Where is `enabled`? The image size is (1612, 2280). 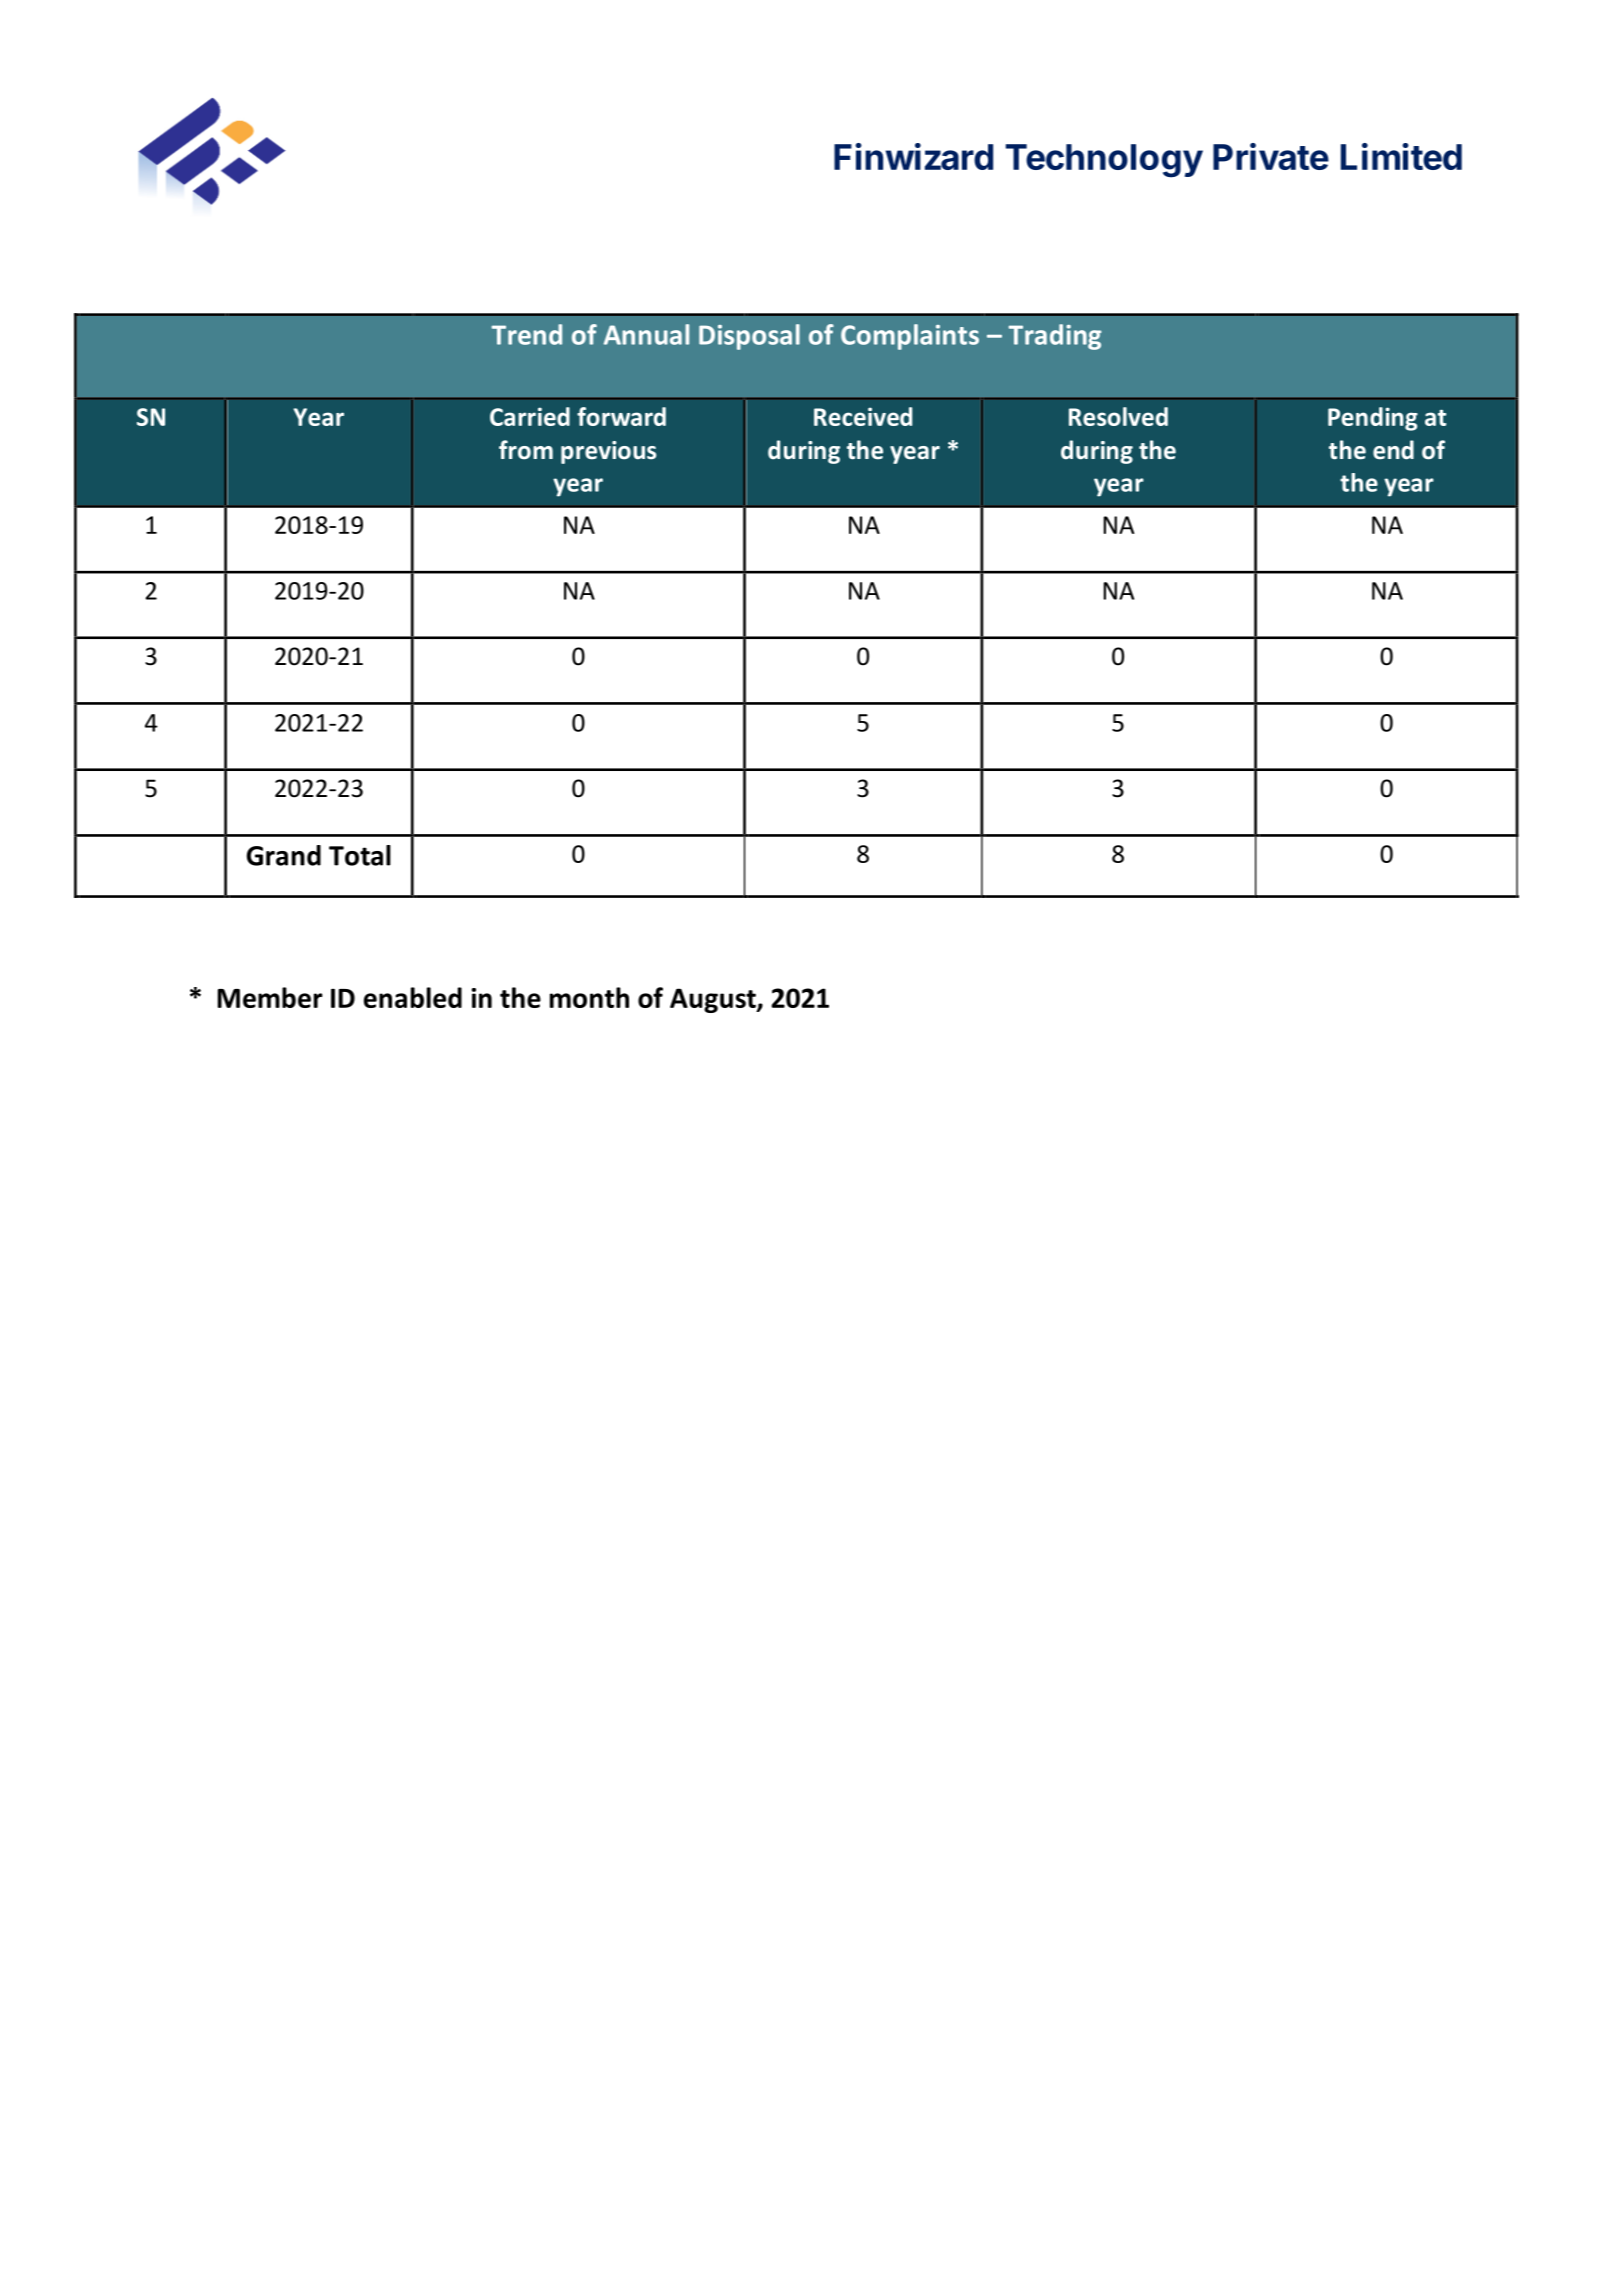 enabled is located at coordinates (413, 997).
